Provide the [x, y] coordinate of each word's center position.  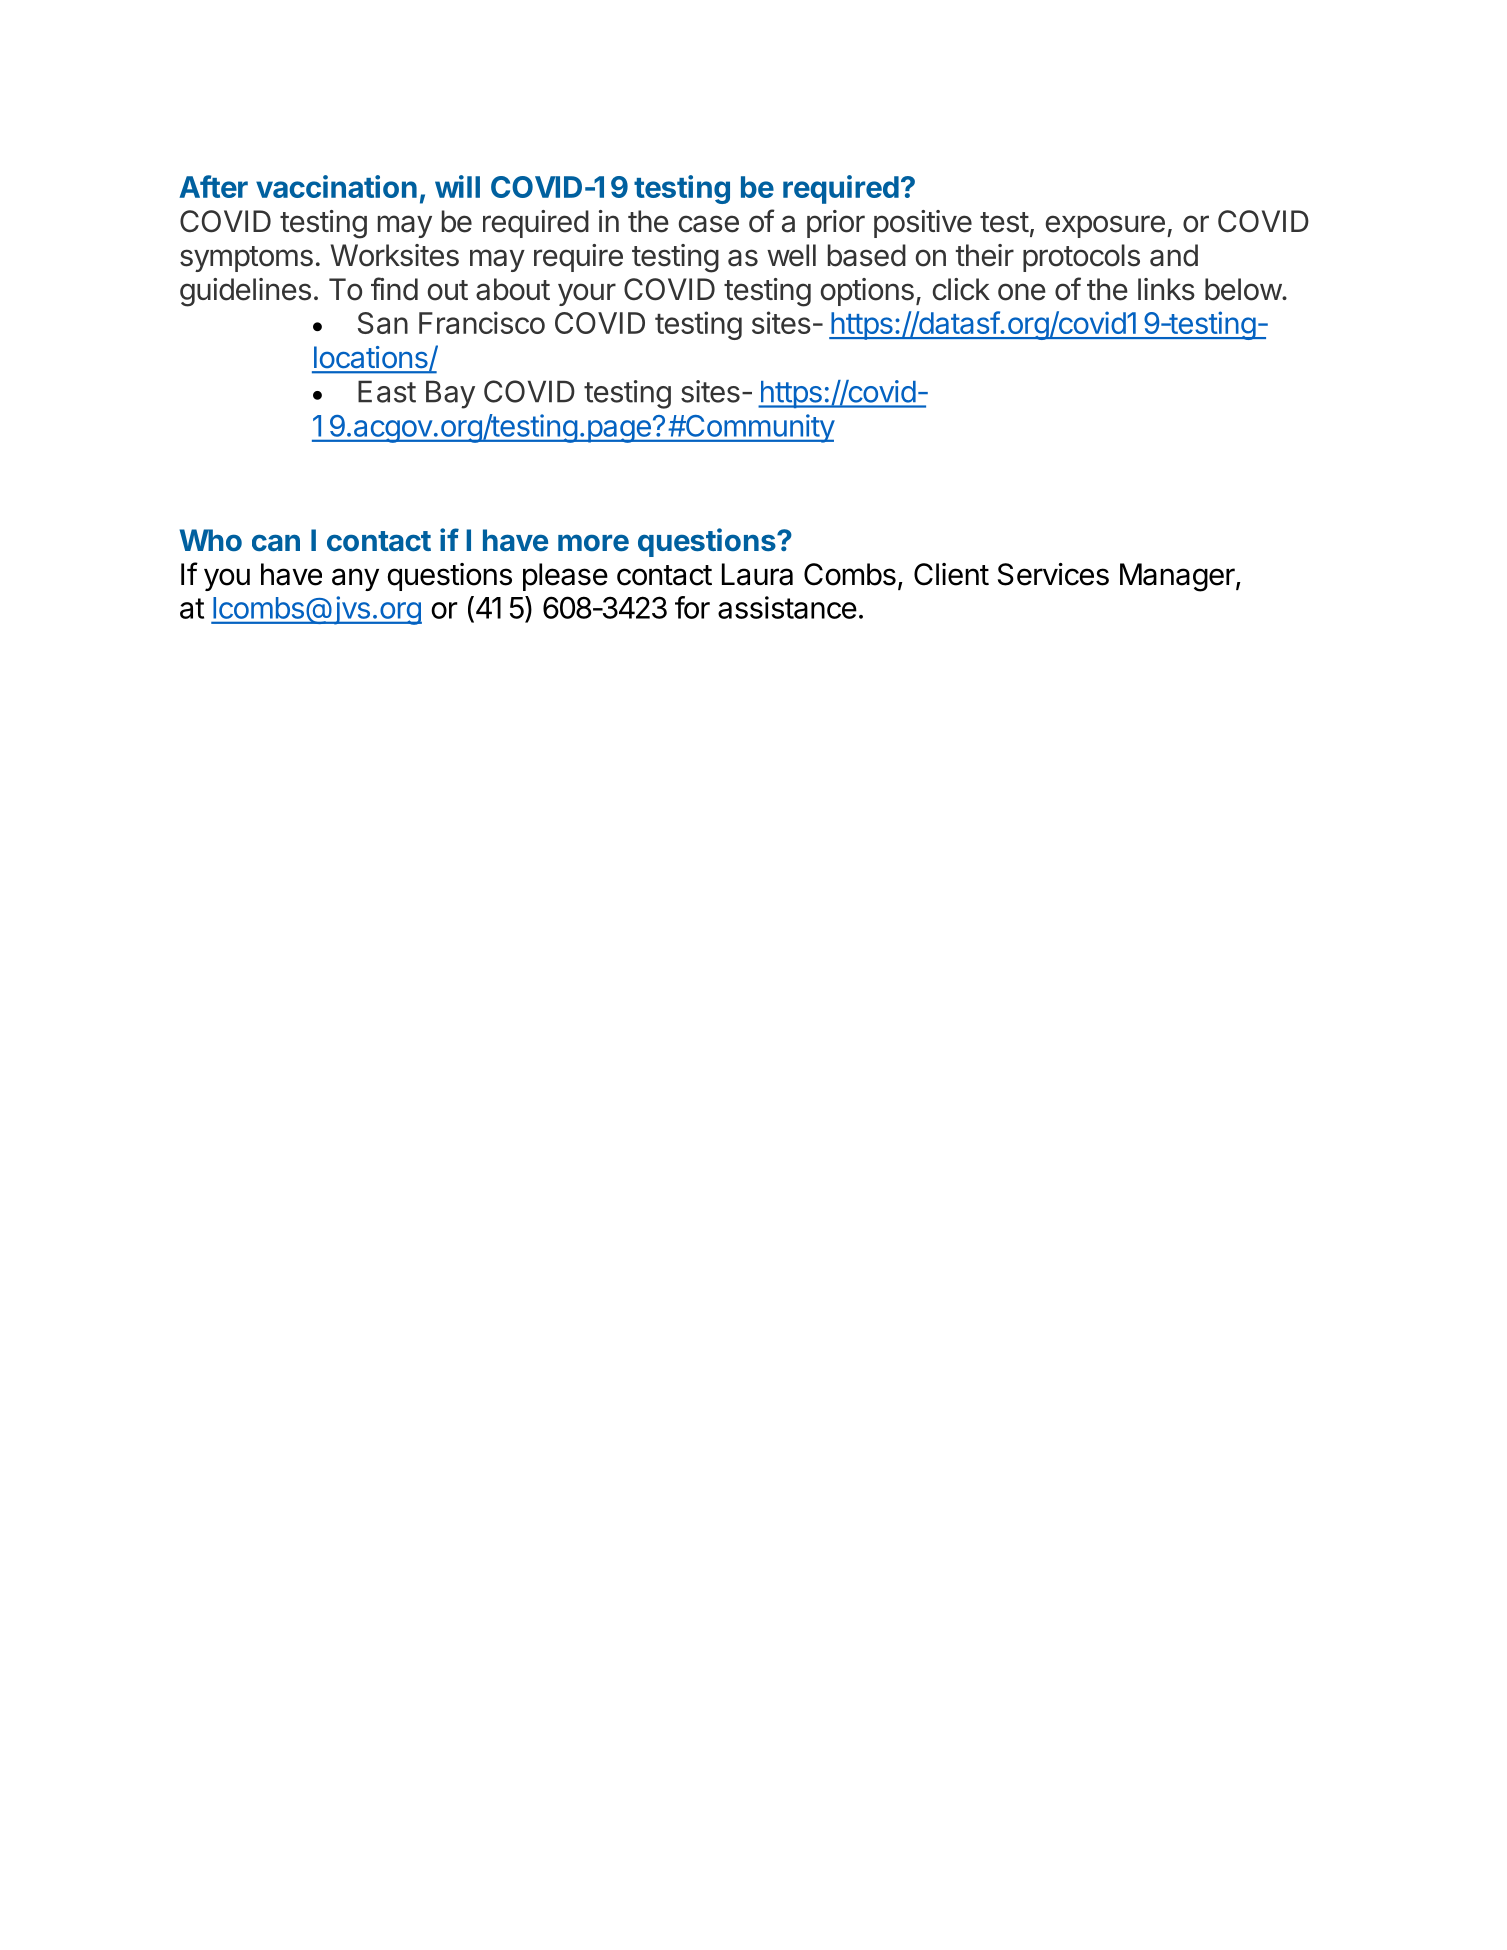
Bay [450, 394]
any [355, 579]
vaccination [336, 186]
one [1022, 292]
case [709, 224]
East [387, 391]
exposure [1105, 226]
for [692, 607]
